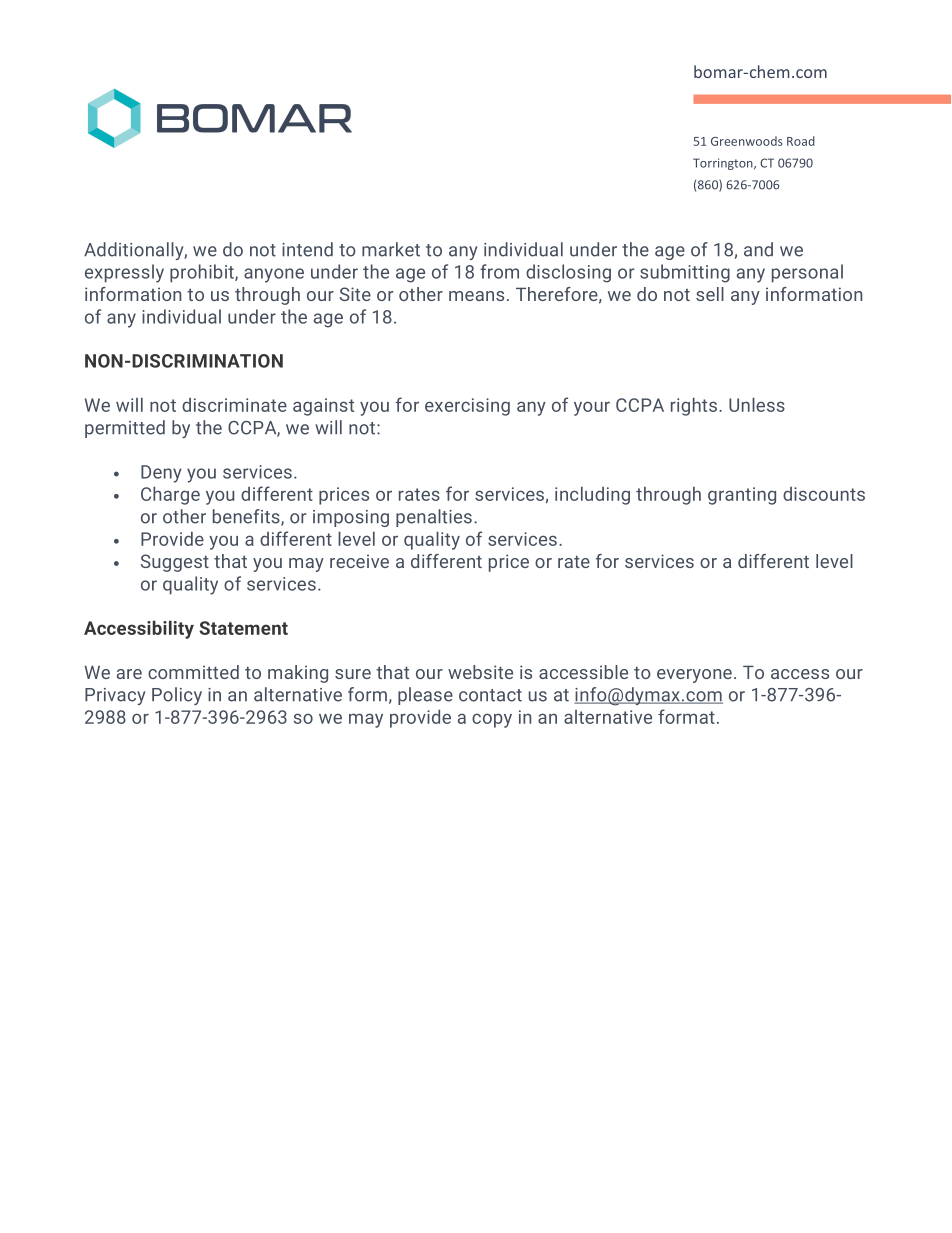 This screenshot has width=952, height=1233. Describe the element at coordinates (203, 273) in the screenshot. I see `prohibit` at that location.
